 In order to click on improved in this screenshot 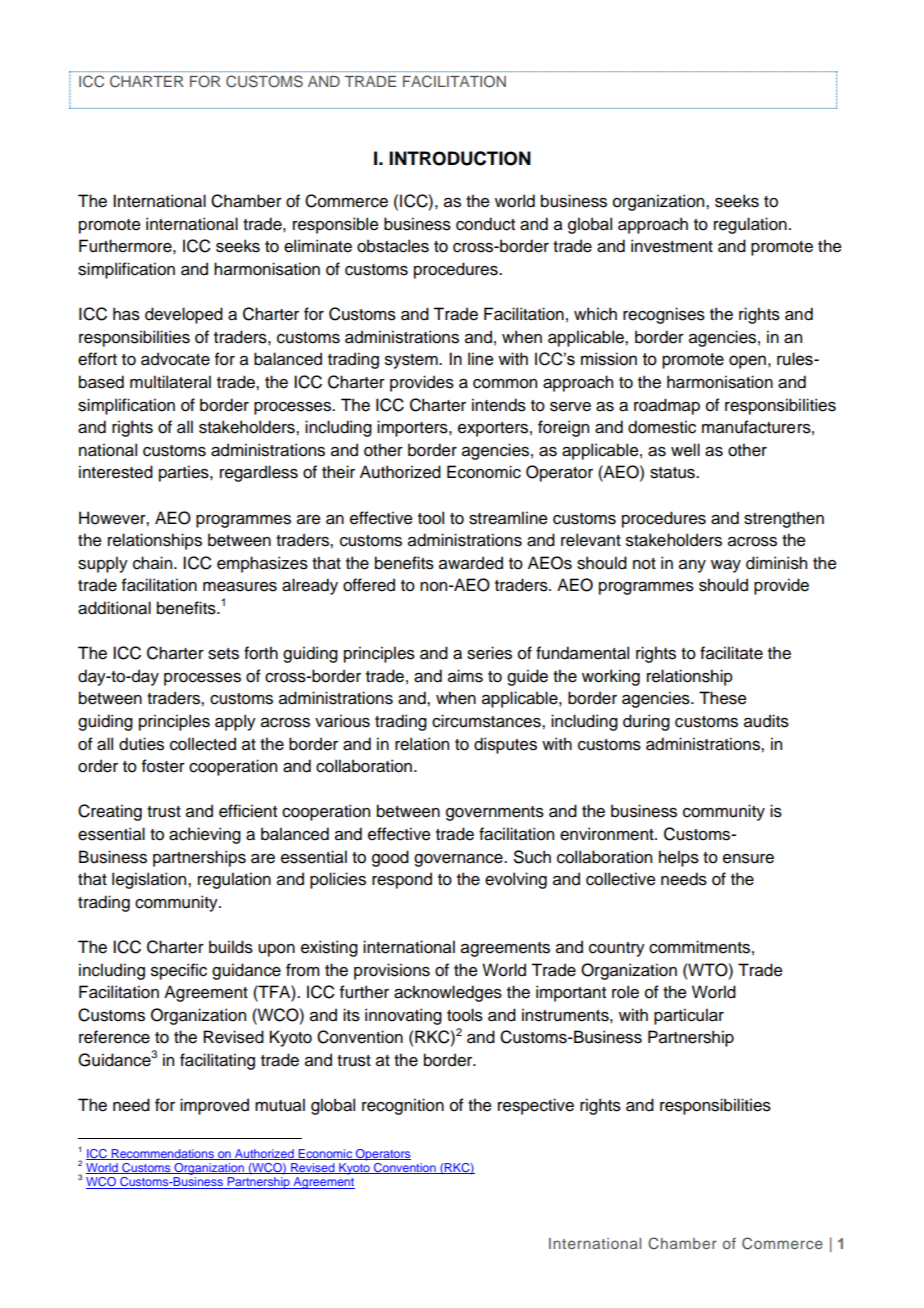, I will do `click(214, 1106)`.
